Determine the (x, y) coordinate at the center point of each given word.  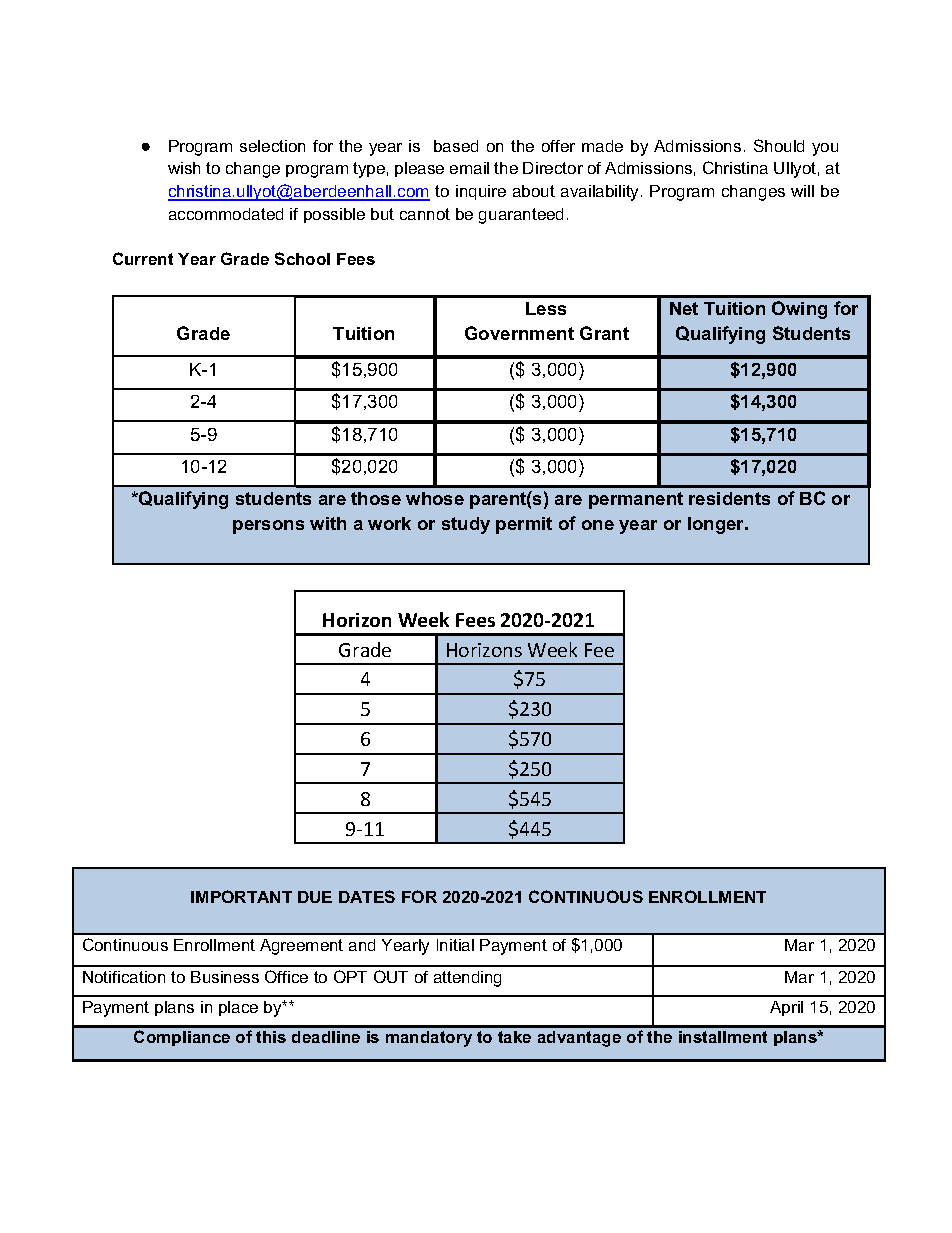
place (238, 1008)
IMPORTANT (241, 896)
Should (779, 145)
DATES (367, 896)
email (469, 168)
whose (435, 498)
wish (184, 168)
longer (717, 525)
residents (729, 498)
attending (467, 979)
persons (268, 527)
